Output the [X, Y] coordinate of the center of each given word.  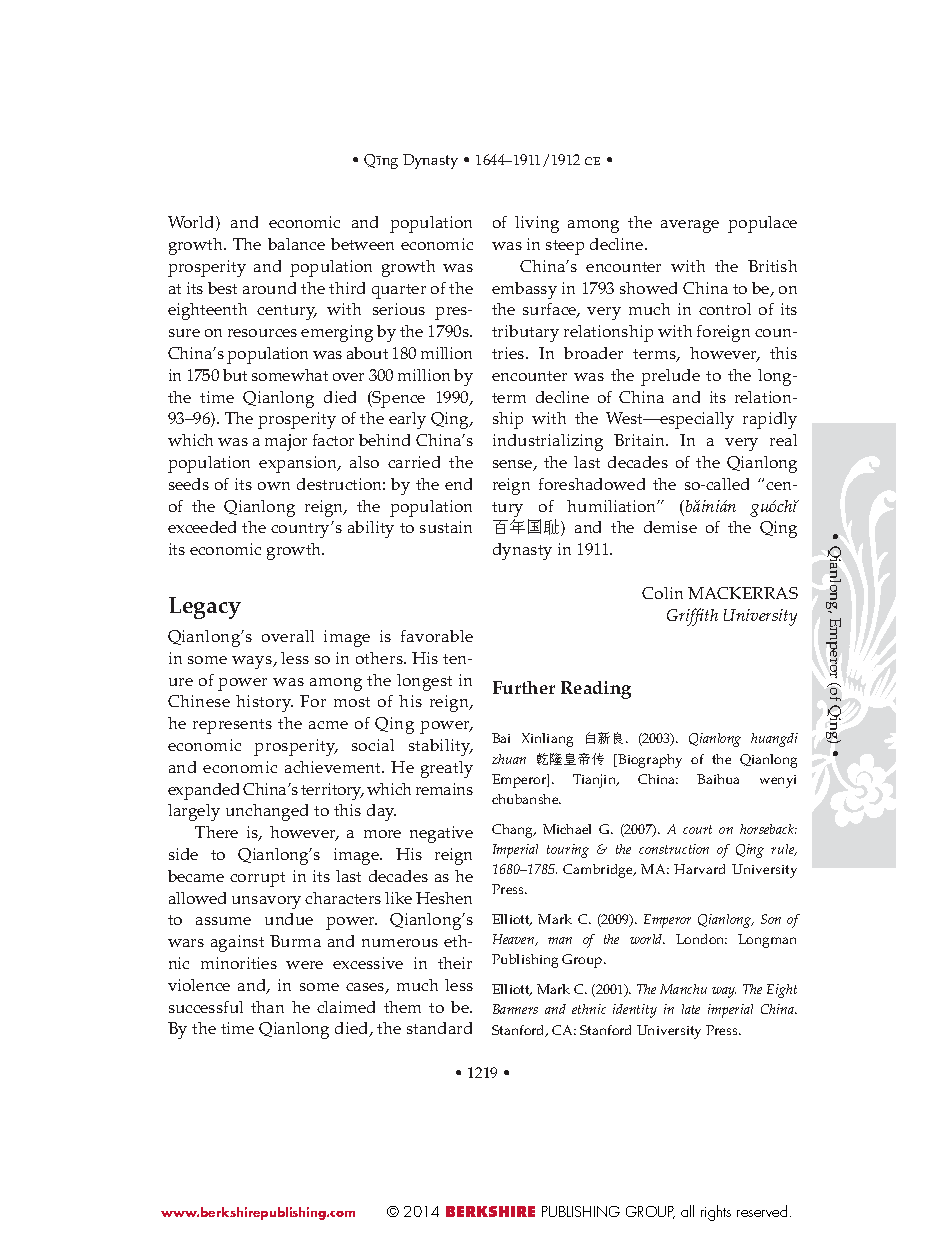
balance [296, 244]
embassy [524, 290]
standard [439, 1028]
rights [716, 1213]
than [267, 1007]
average [690, 226]
